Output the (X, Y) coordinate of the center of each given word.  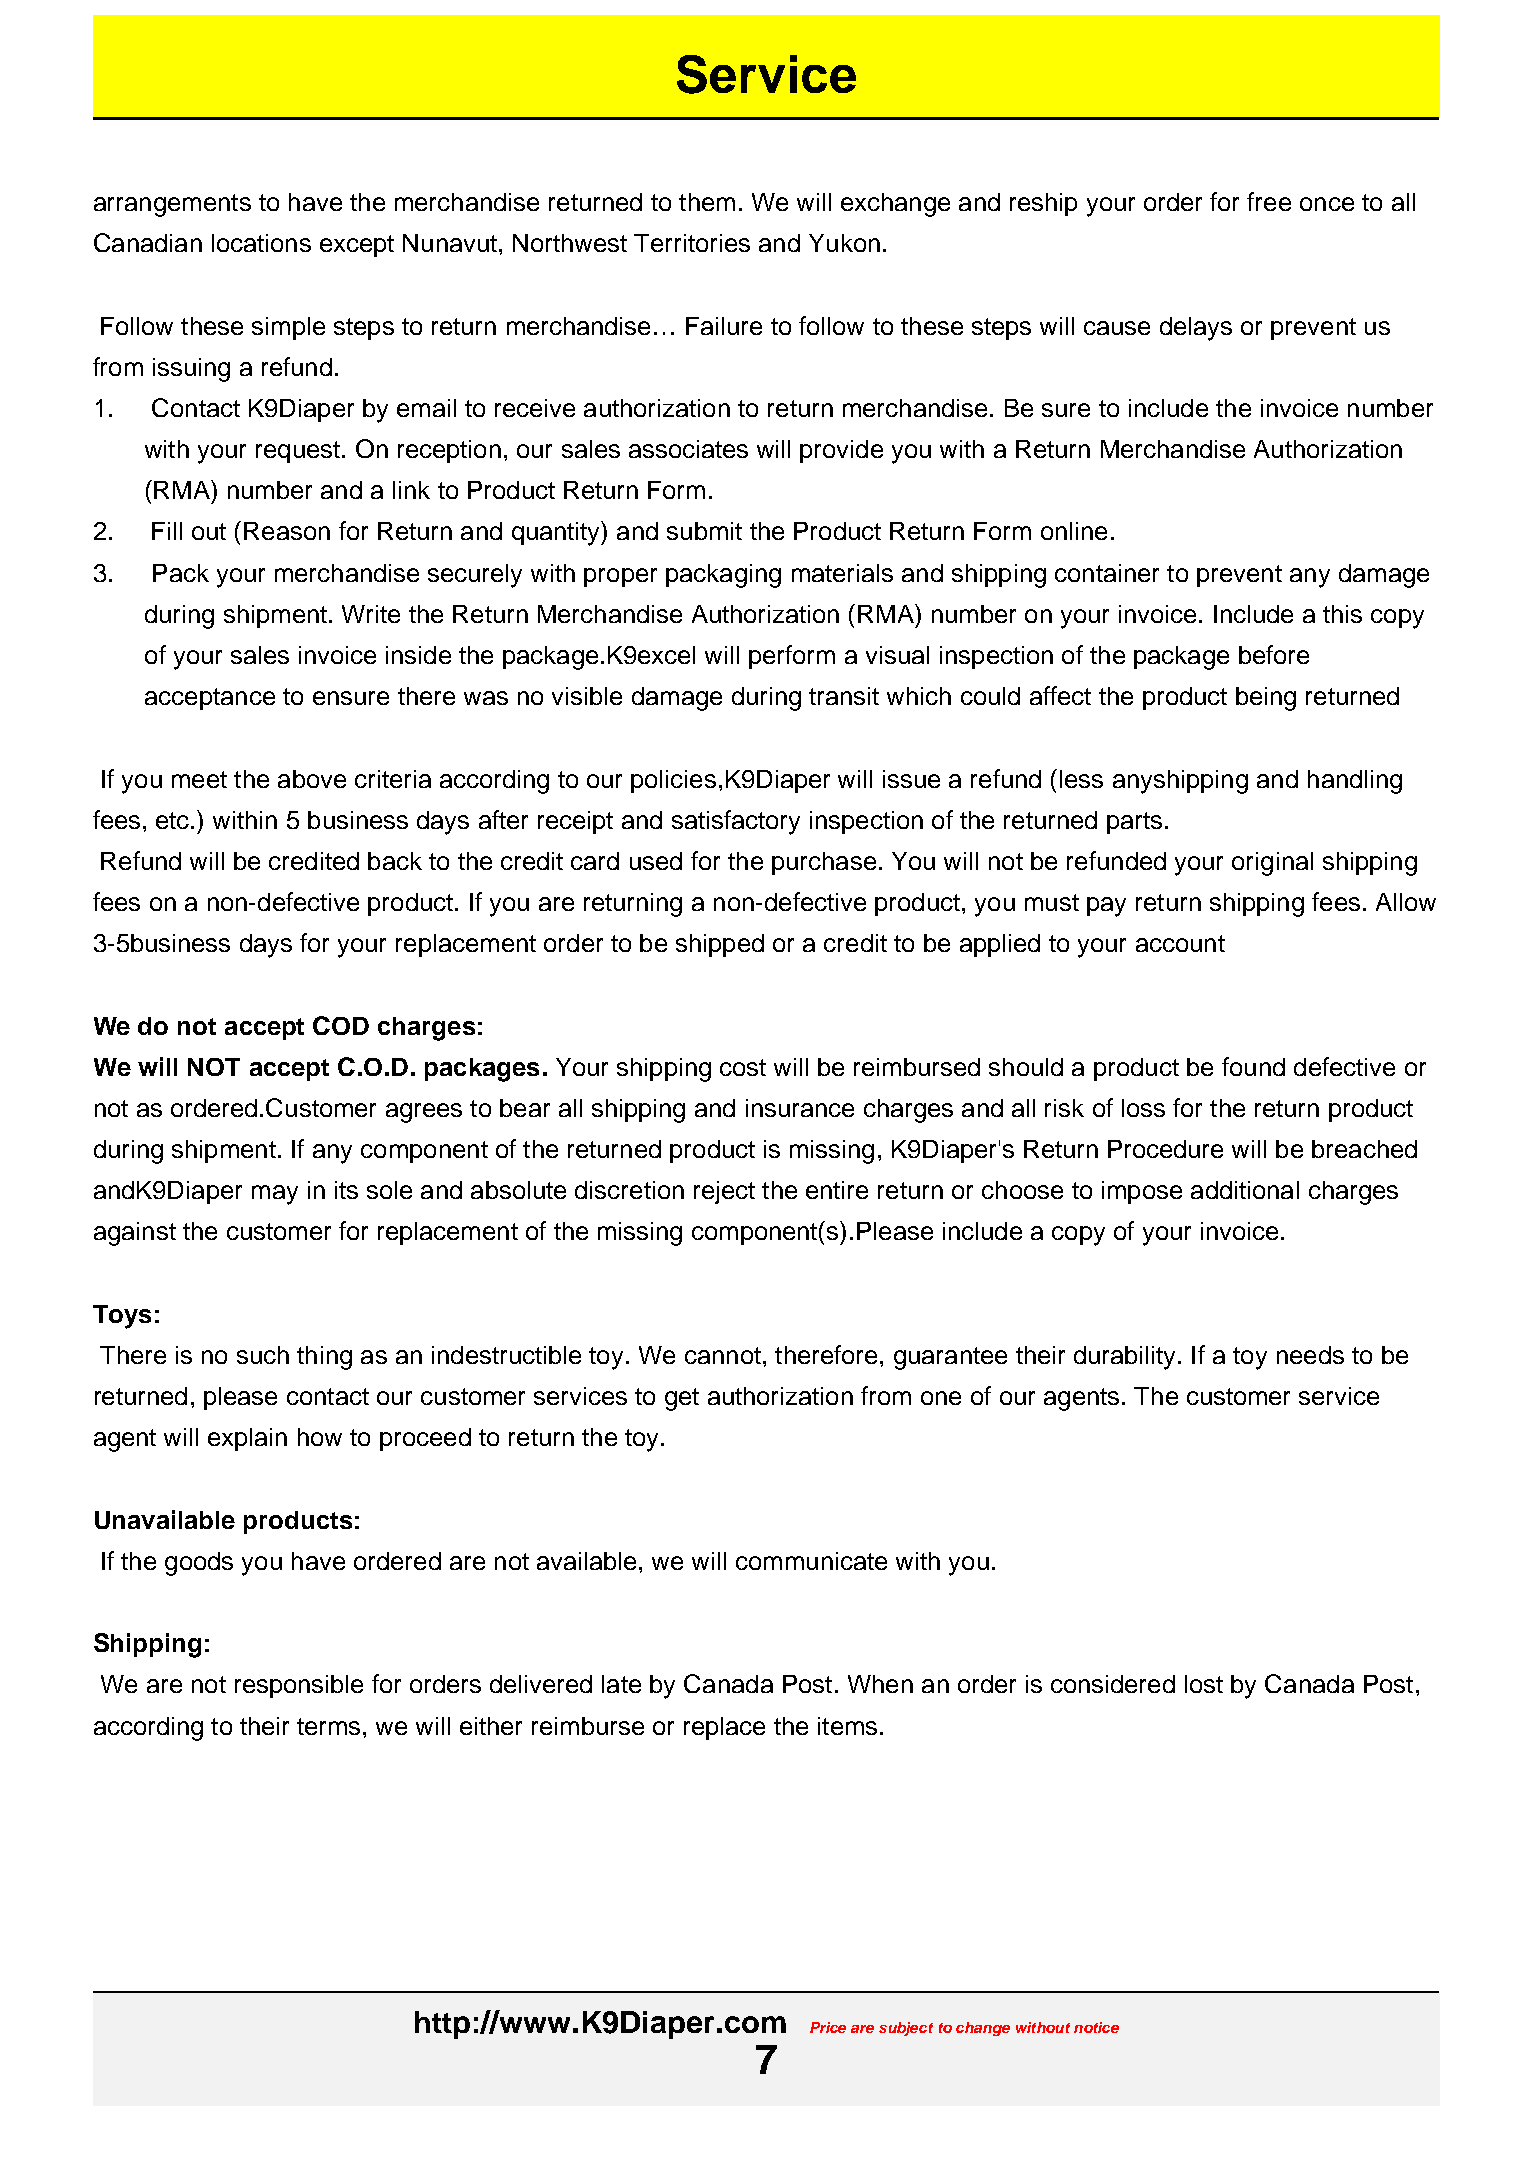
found (1253, 1066)
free (1269, 201)
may (275, 1195)
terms (328, 1726)
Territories (692, 243)
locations (261, 243)
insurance (800, 1108)
